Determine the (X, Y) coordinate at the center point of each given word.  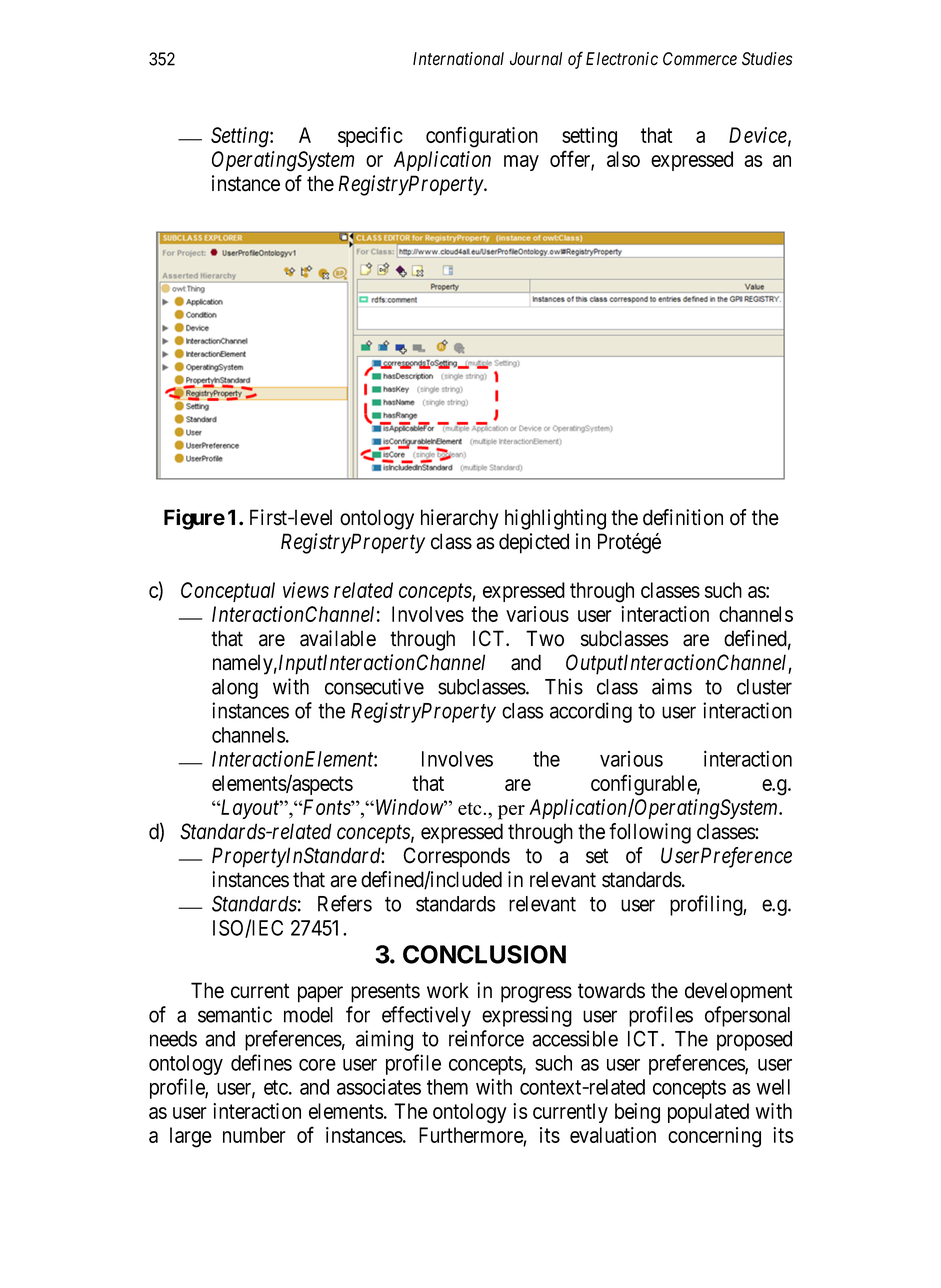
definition (683, 517)
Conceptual (228, 592)
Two (545, 638)
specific (370, 136)
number (254, 1135)
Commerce (700, 59)
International (458, 59)
